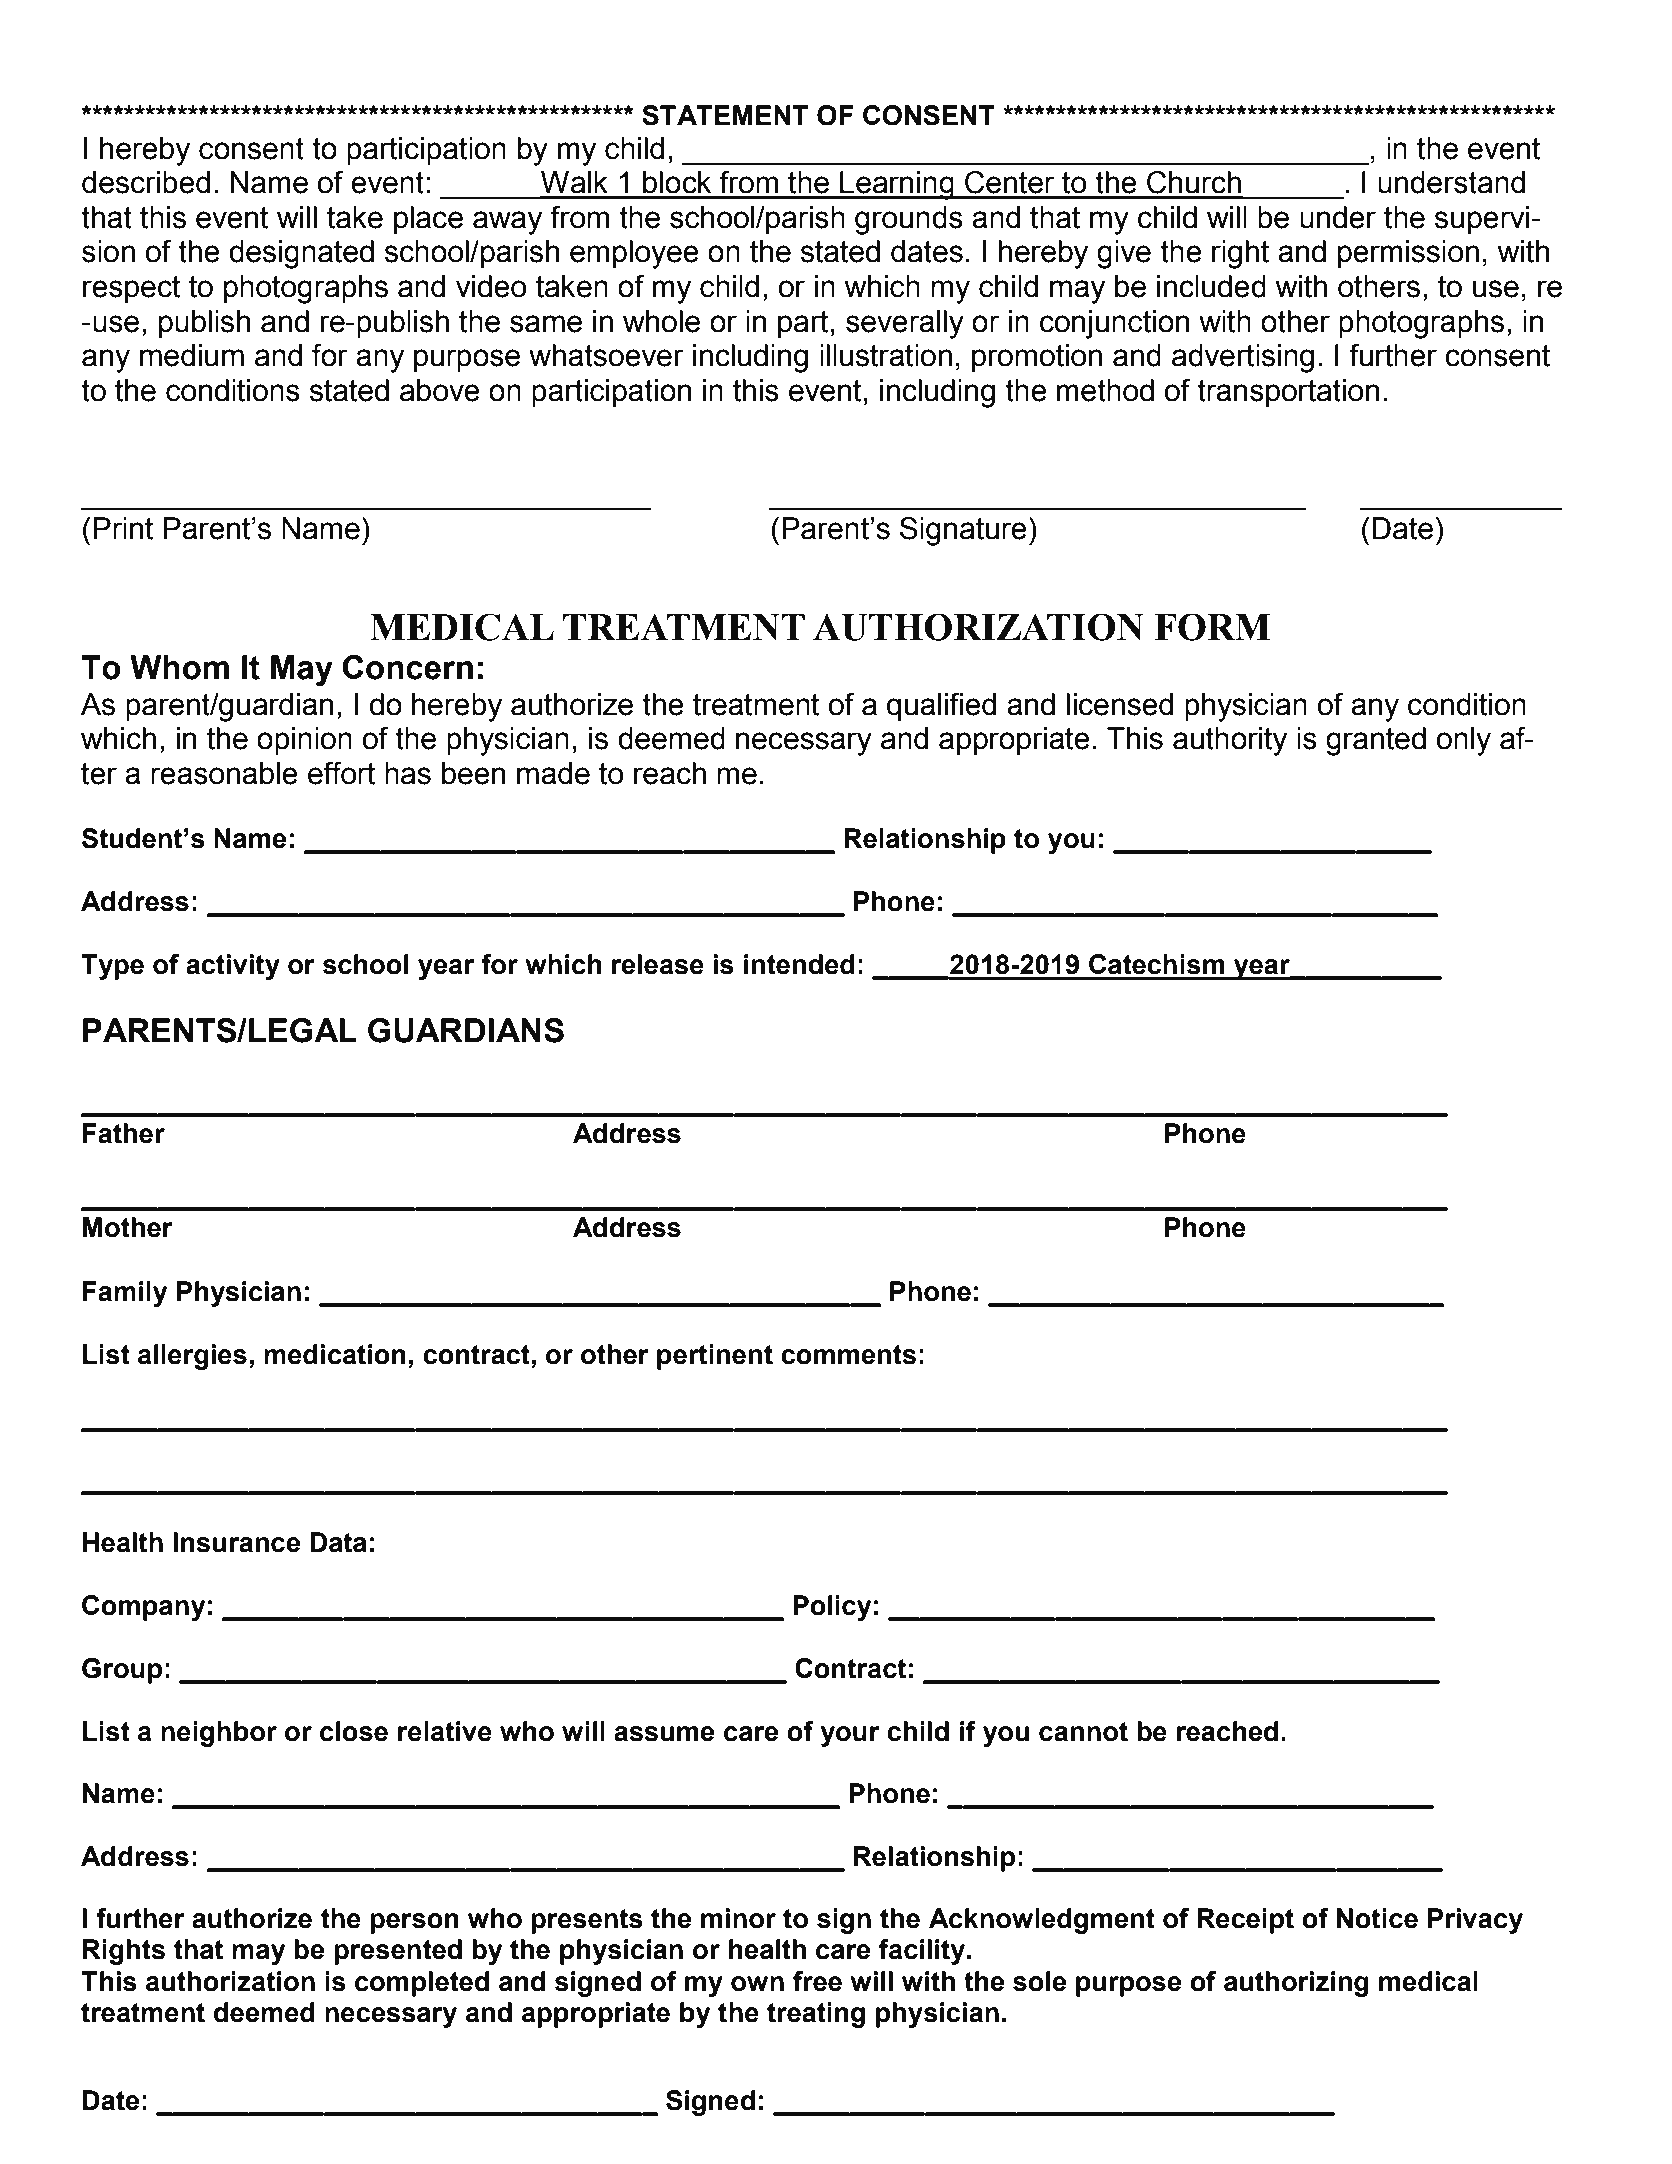 The image size is (1672, 2164). Describe the element at coordinates (897, 185) in the image. I see `Learning` at that location.
